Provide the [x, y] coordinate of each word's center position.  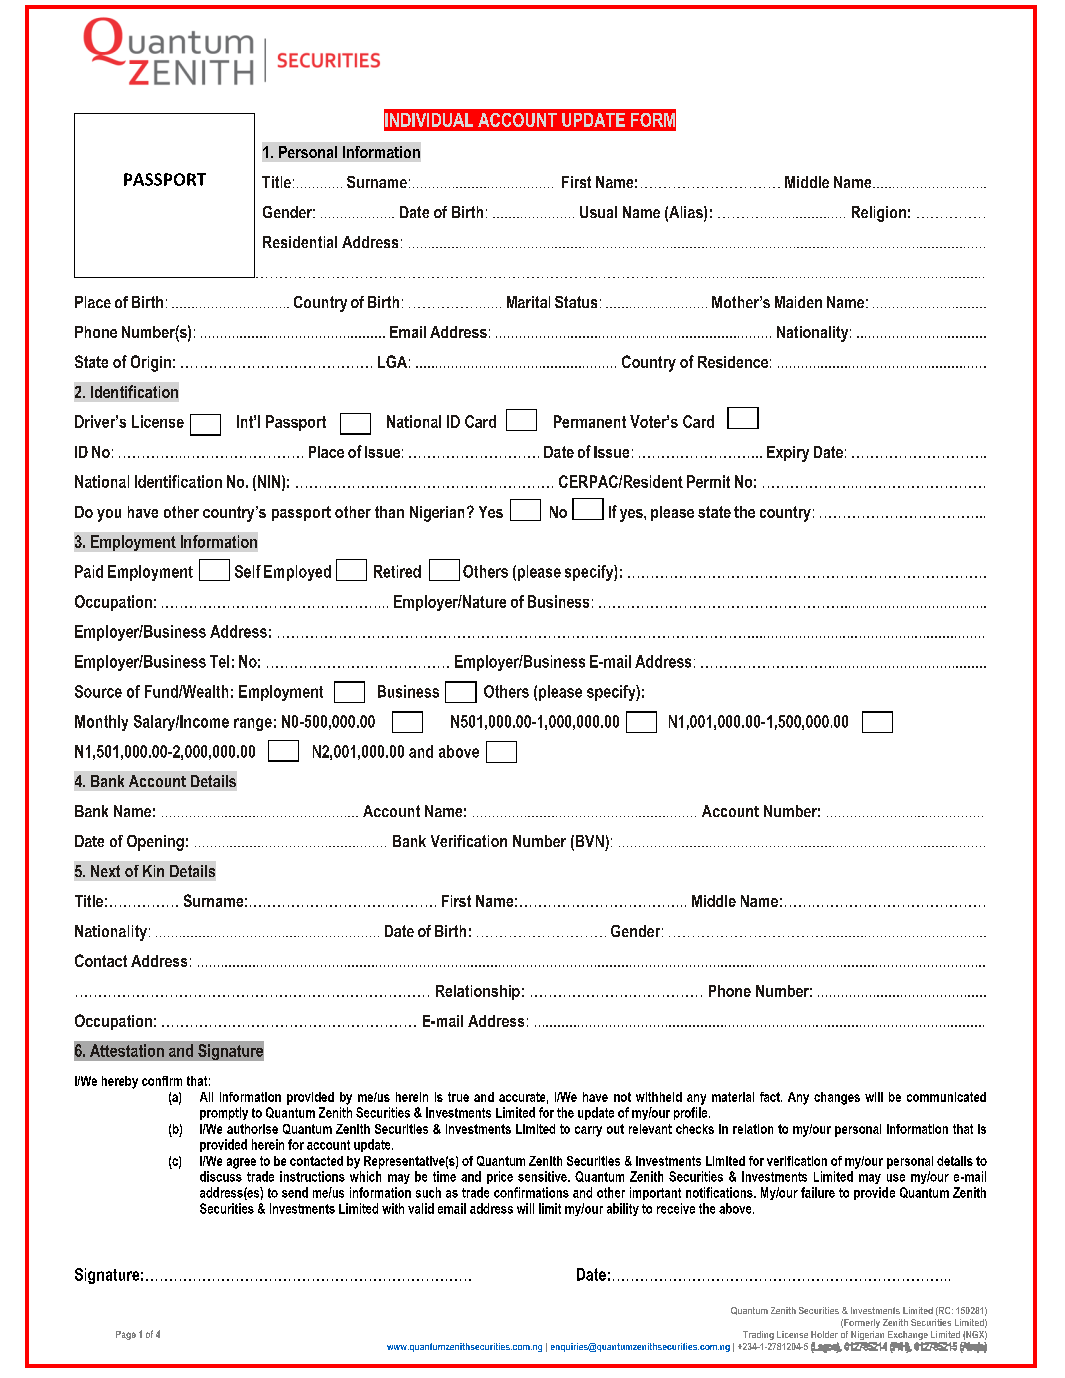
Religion [879, 214]
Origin [151, 363]
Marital [528, 302]
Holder [824, 1334]
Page [126, 1335]
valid [421, 1208]
